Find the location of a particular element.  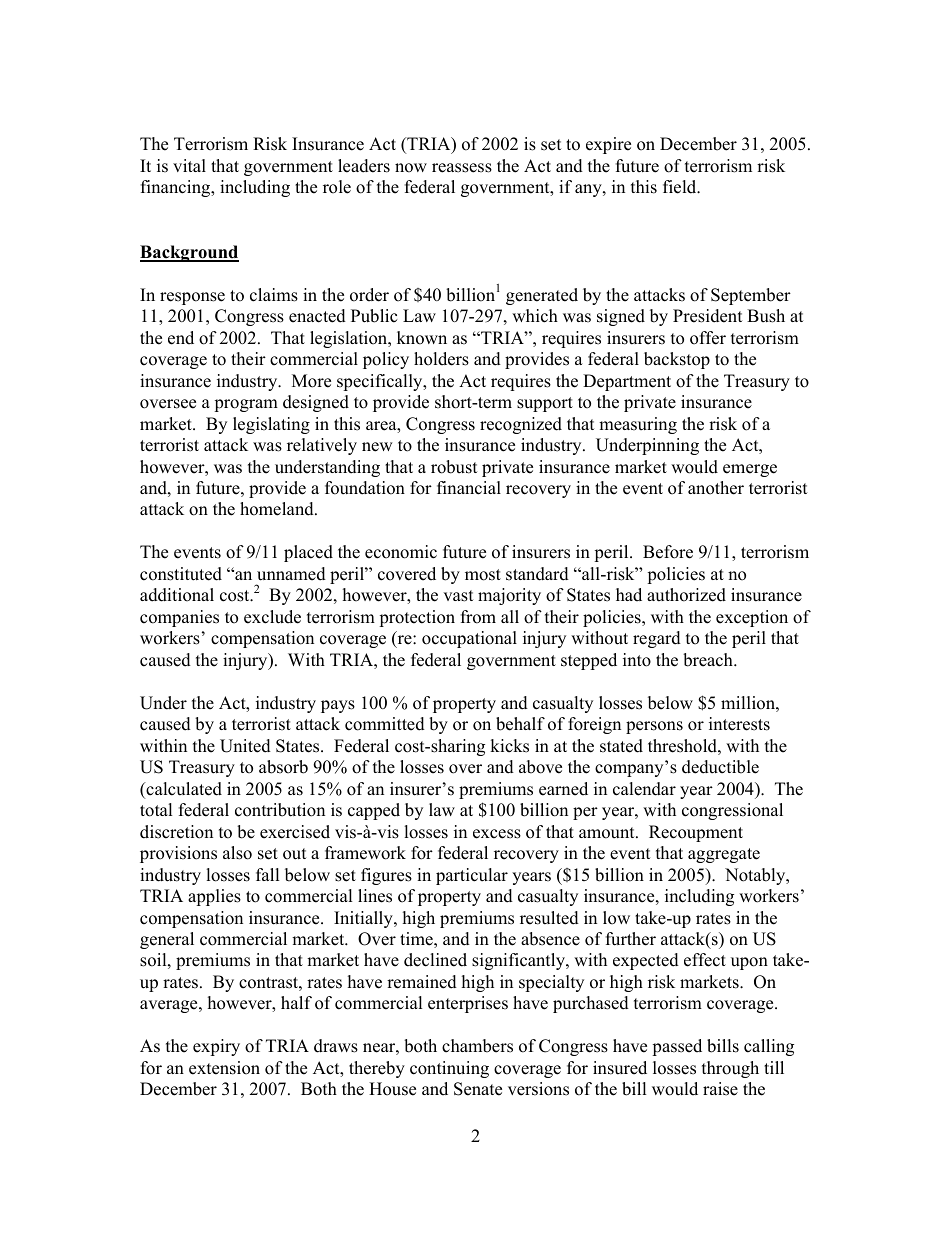

authorized is located at coordinates (686, 595).
